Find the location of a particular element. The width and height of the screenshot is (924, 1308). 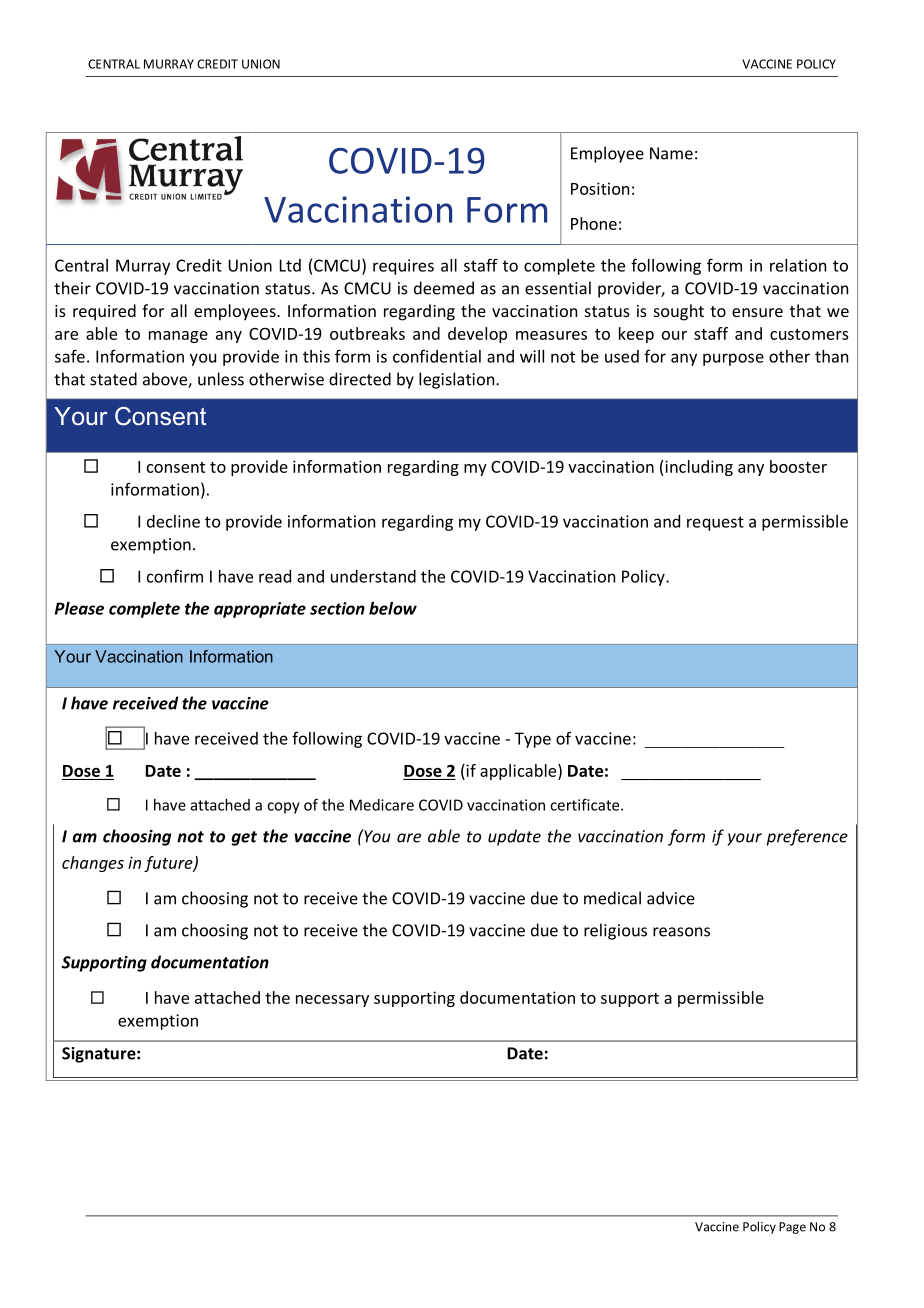

requires is located at coordinates (403, 267).
